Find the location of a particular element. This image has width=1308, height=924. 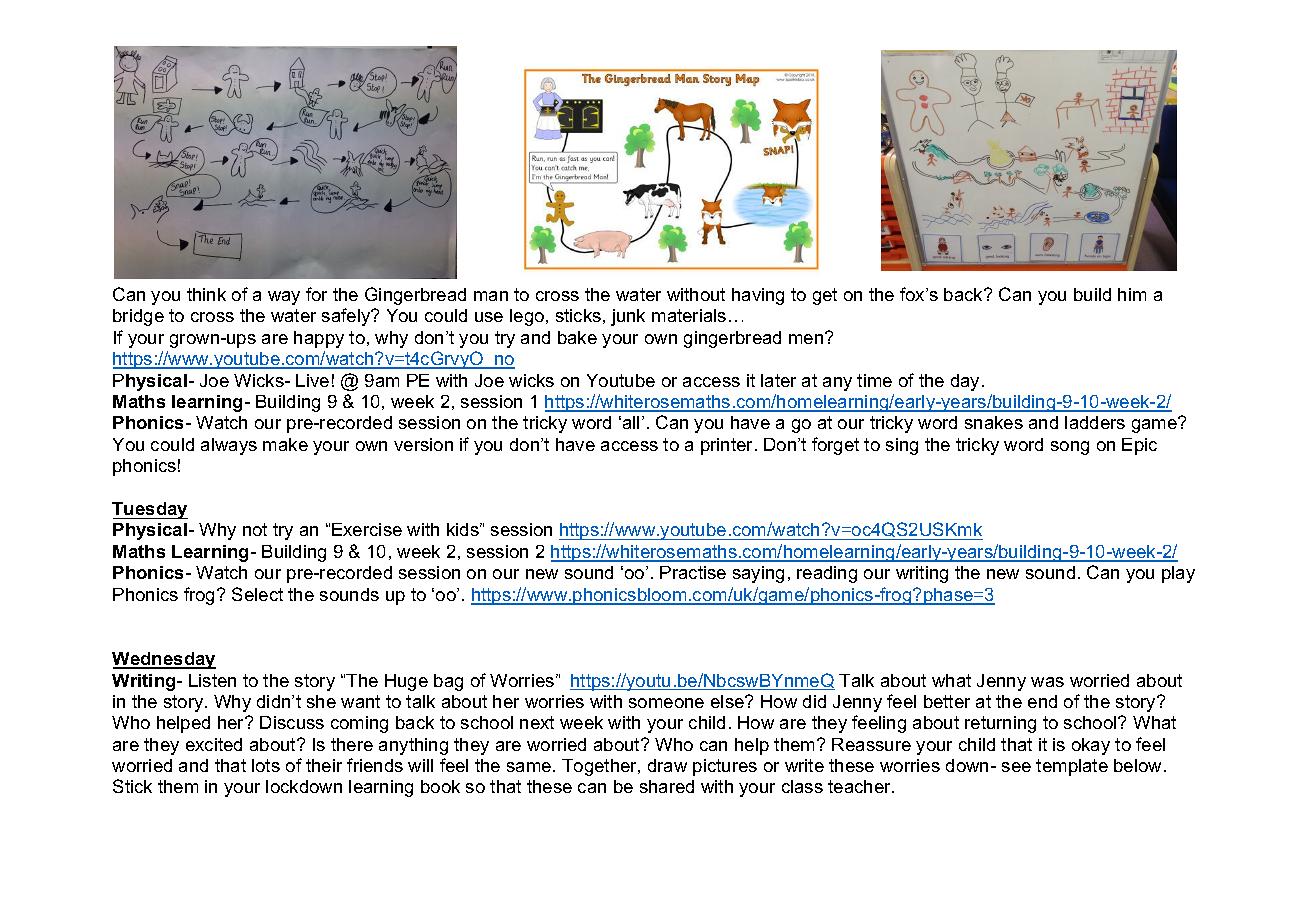

not is located at coordinates (255, 529).
